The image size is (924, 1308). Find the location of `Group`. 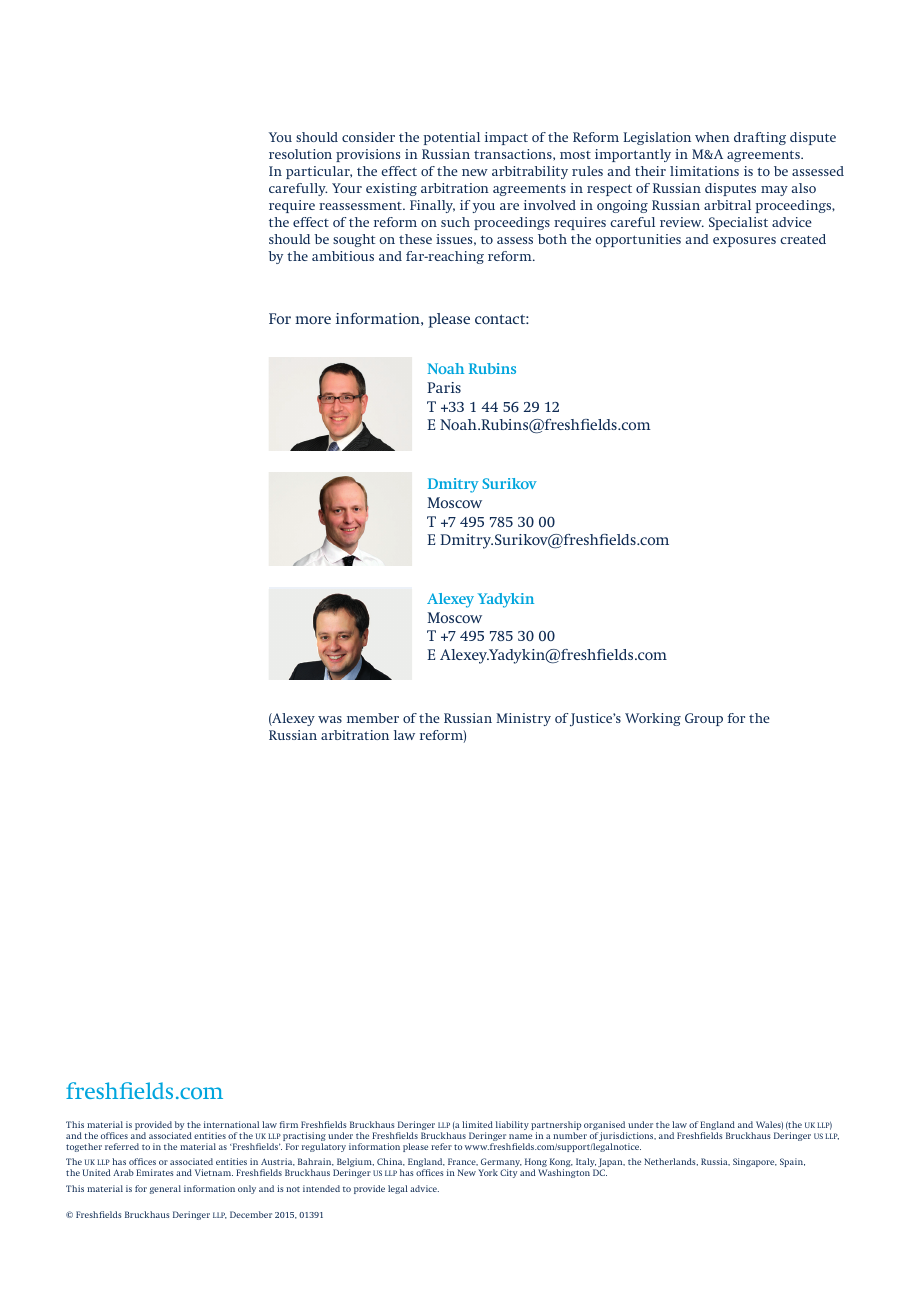

Group is located at coordinates (704, 719).
